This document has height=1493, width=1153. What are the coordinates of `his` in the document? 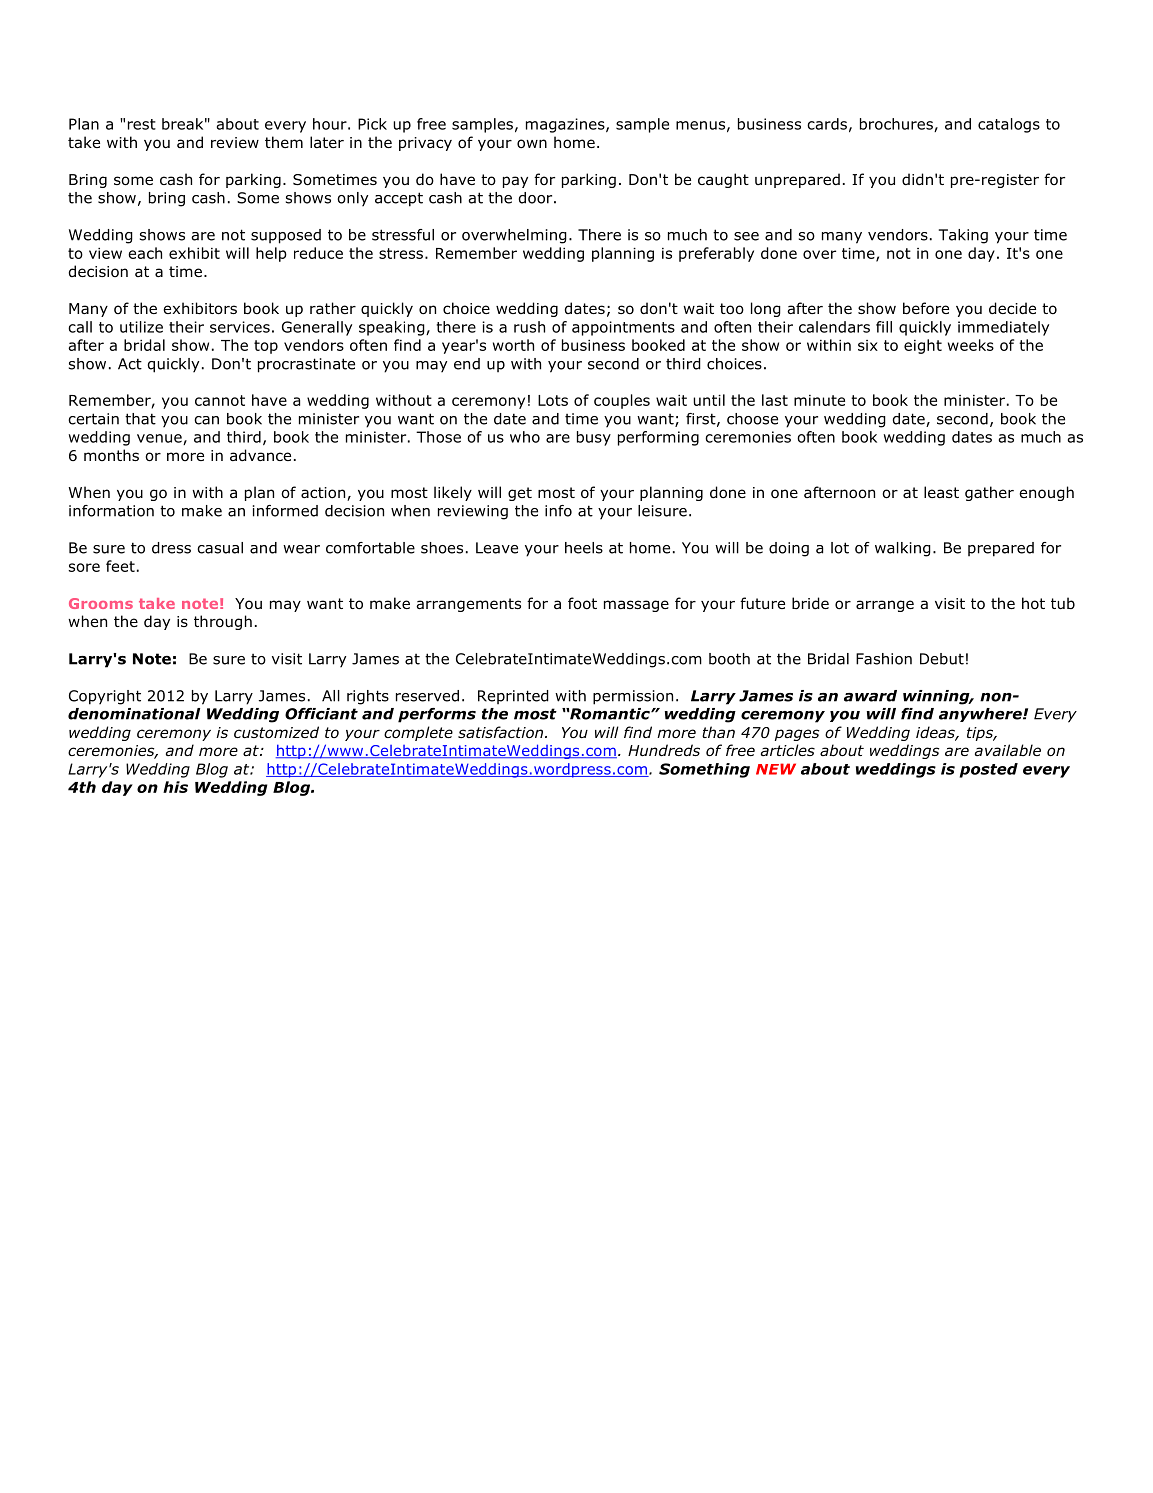 It's located at (175, 787).
